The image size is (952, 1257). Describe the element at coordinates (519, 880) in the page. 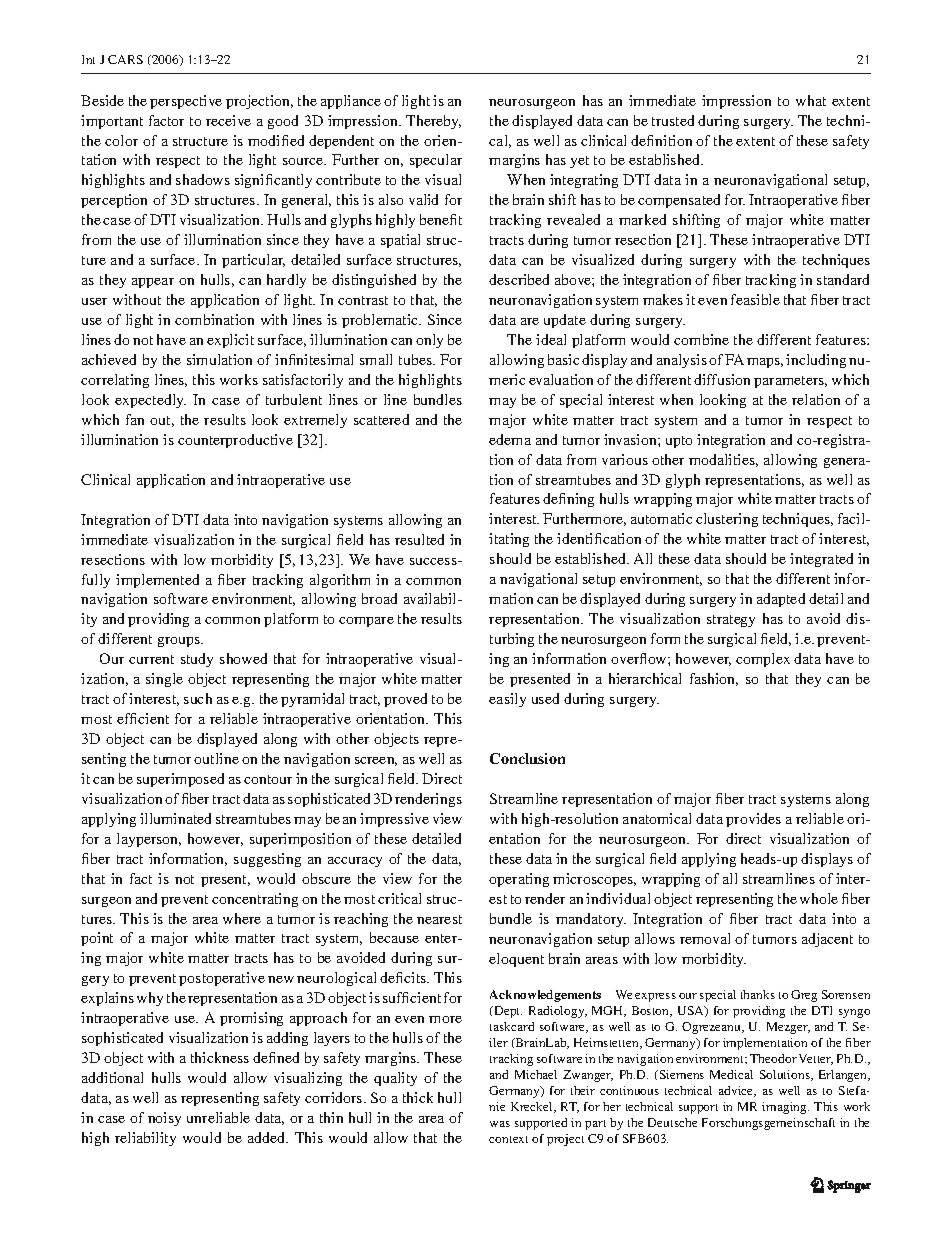

I see `operating` at that location.
